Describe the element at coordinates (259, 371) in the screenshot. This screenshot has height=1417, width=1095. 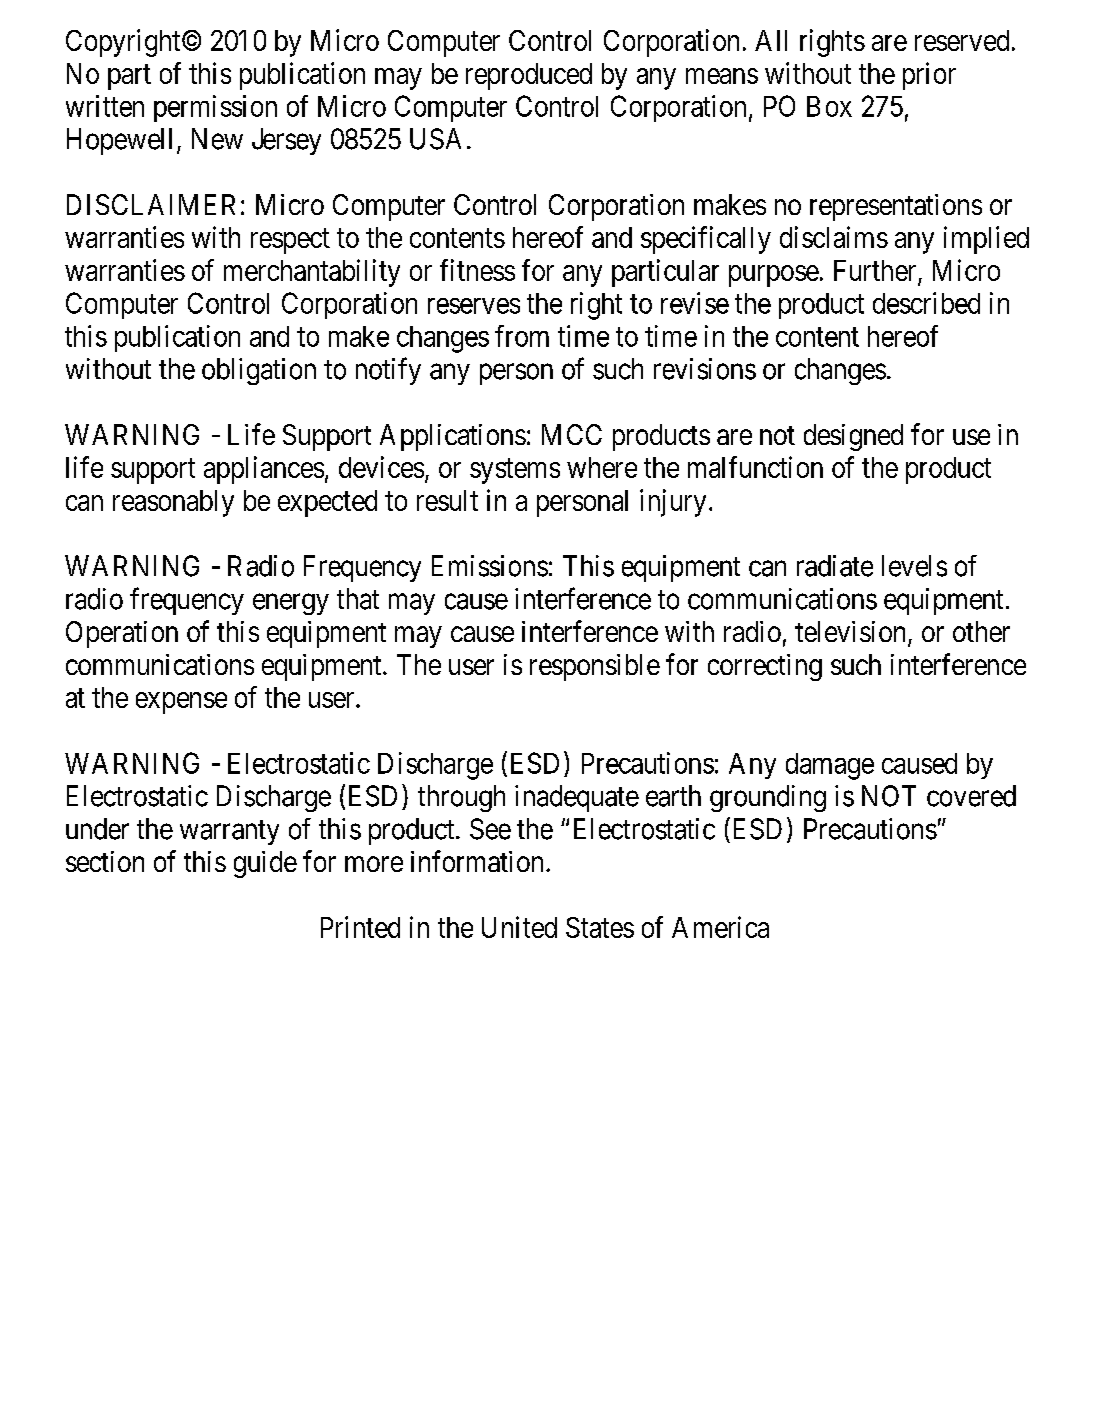
I see `obligation` at that location.
